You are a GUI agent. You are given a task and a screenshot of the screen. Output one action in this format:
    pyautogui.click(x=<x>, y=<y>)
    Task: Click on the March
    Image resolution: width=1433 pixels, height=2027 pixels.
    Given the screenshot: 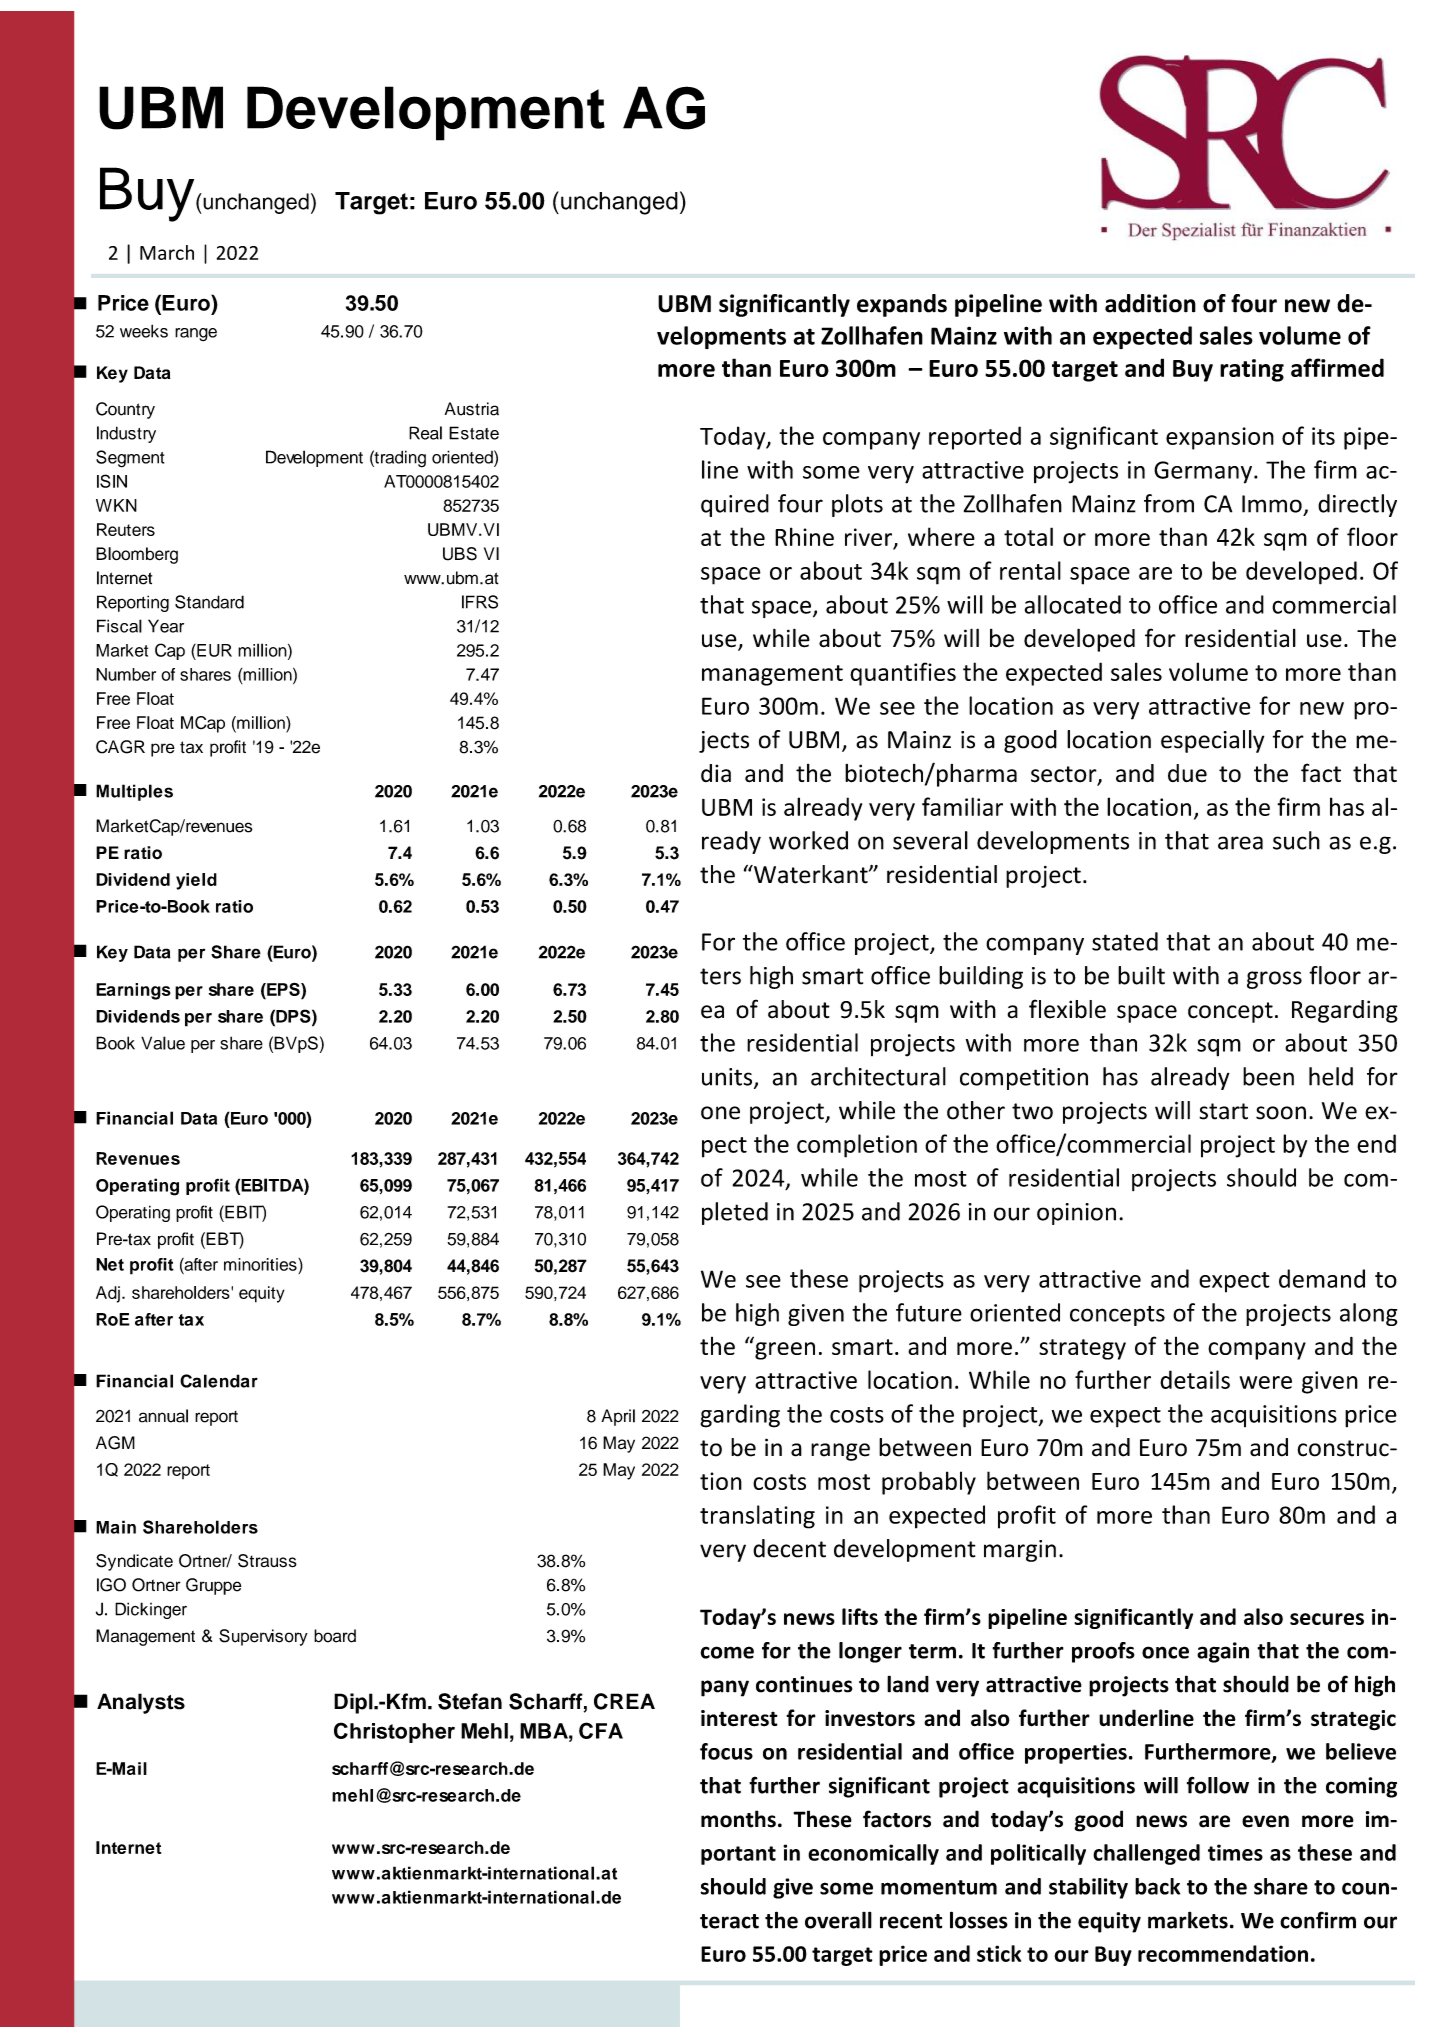 What is the action you would take?
    pyautogui.click(x=167, y=252)
